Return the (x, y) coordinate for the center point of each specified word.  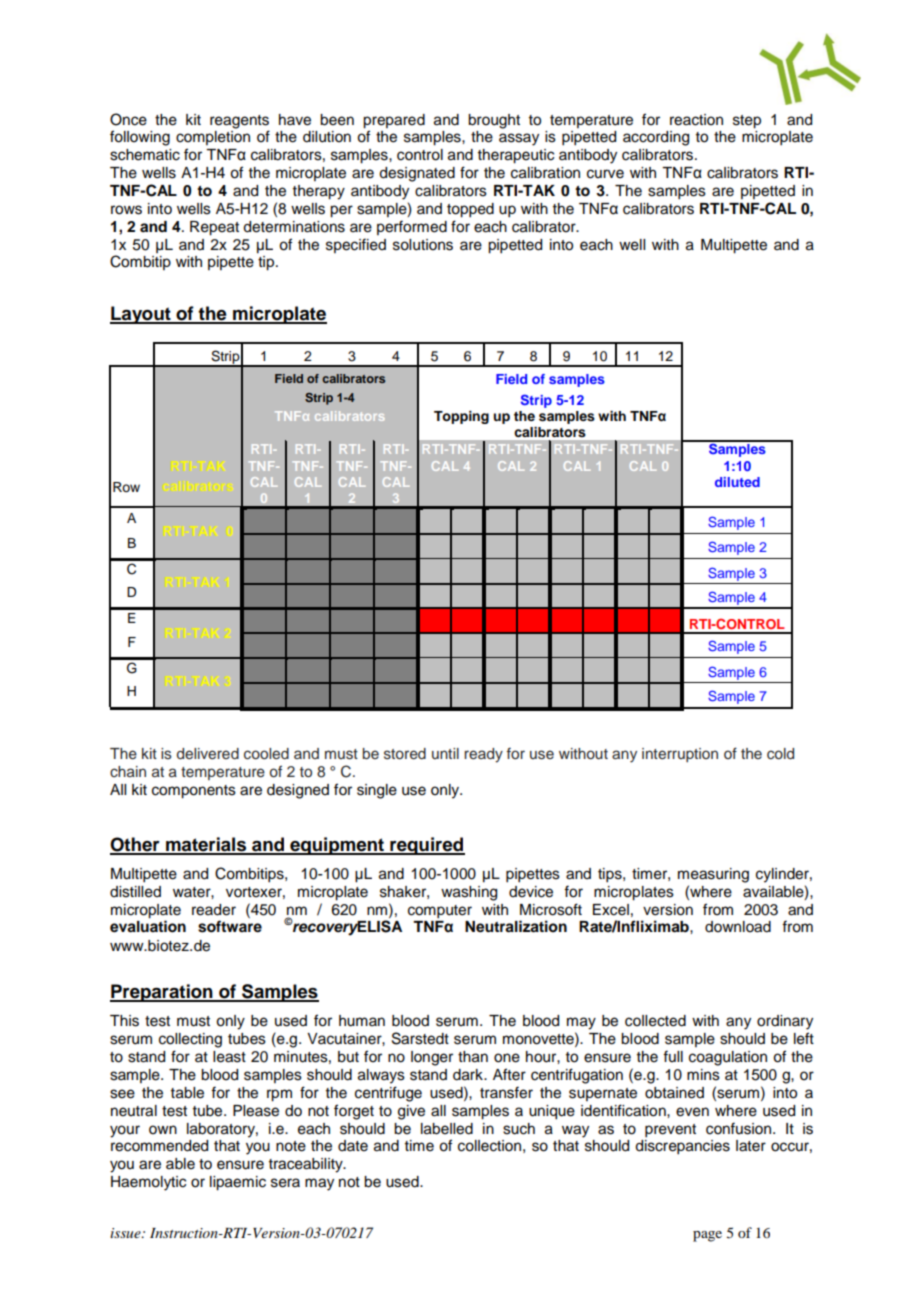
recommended (159, 1146)
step (747, 122)
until (445, 753)
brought (494, 121)
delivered (208, 754)
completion (213, 138)
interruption (680, 755)
